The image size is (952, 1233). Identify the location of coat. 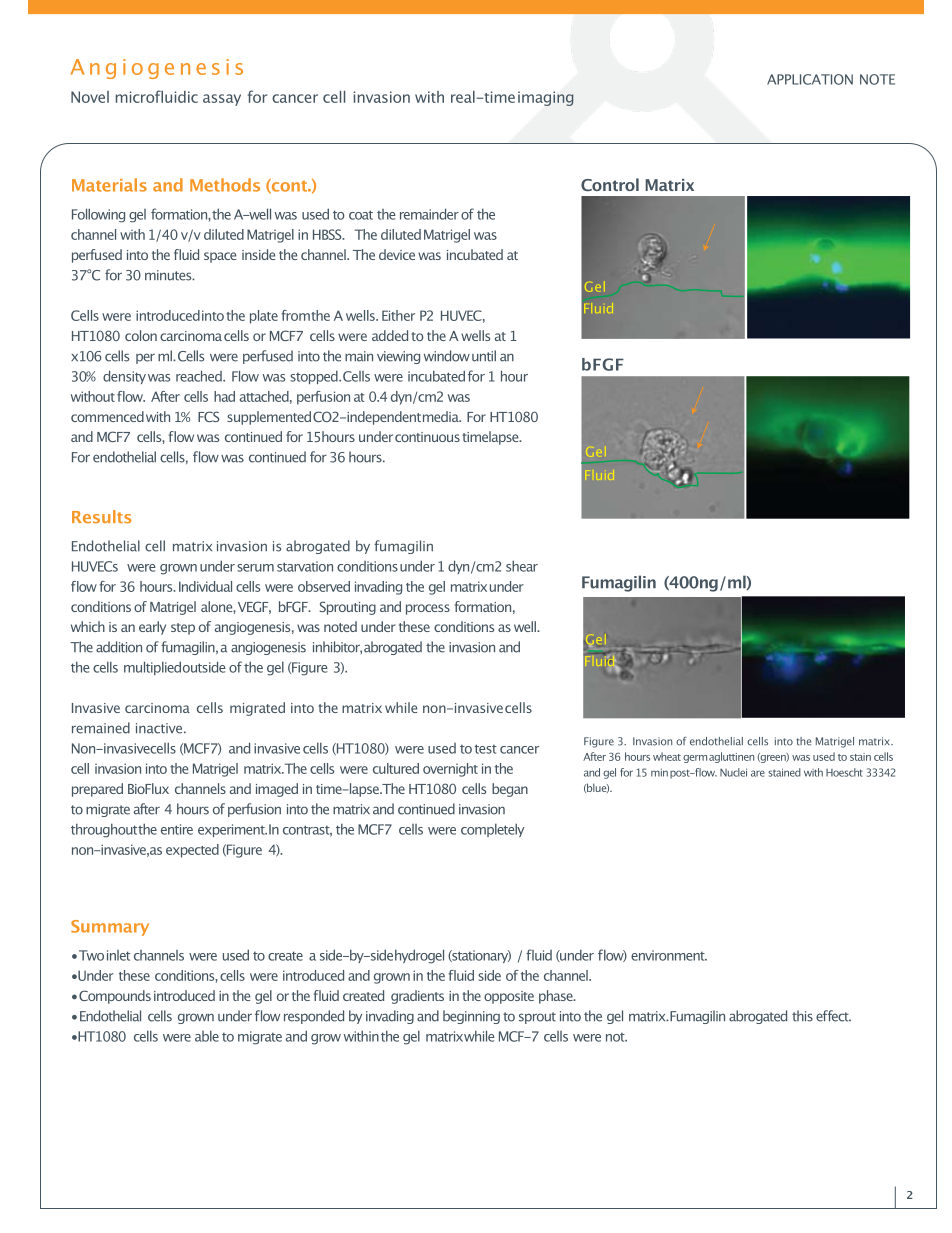
(361, 215).
